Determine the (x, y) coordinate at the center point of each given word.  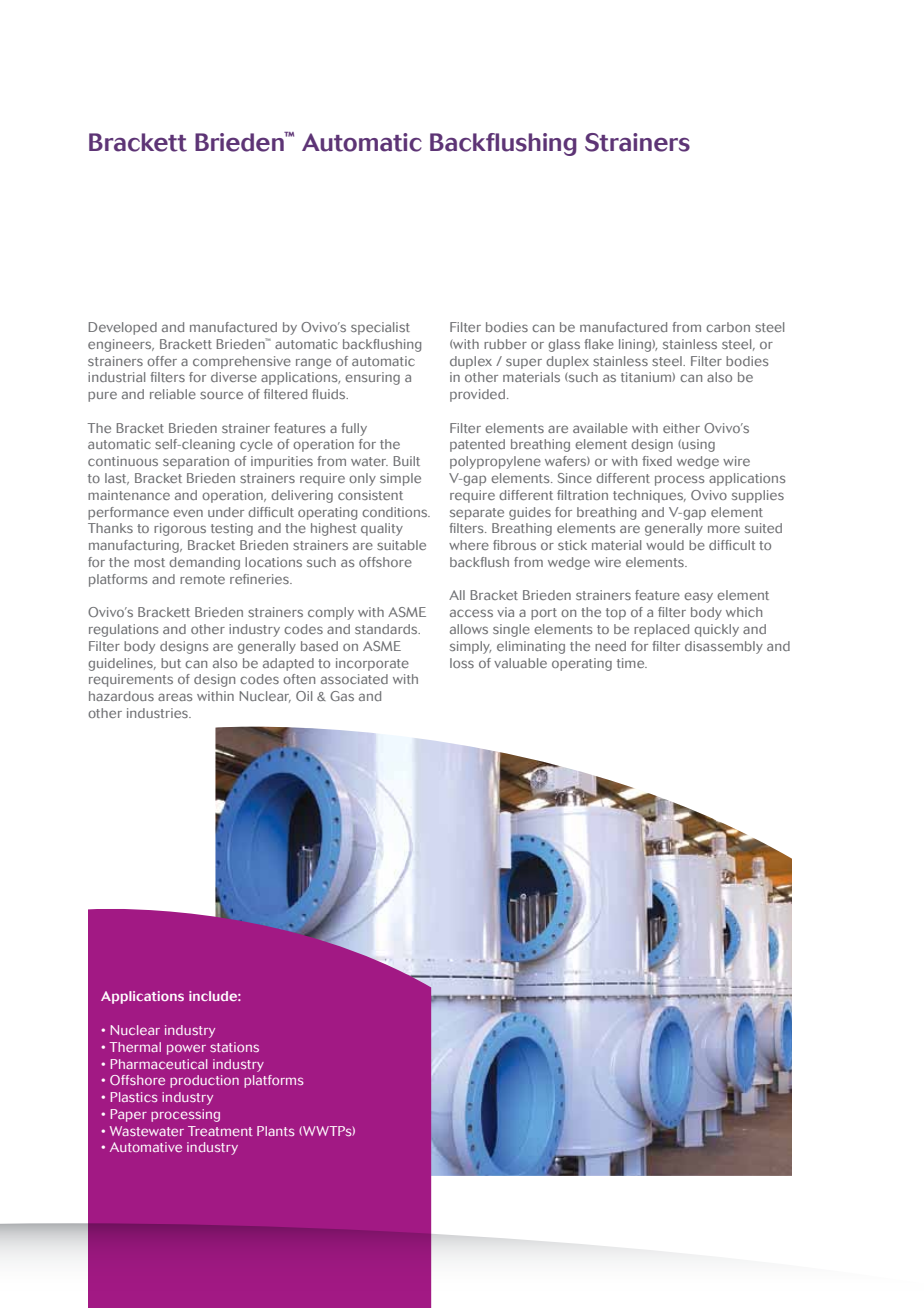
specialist (380, 328)
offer (162, 361)
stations (234, 1047)
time (632, 663)
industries (158, 713)
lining (636, 345)
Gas (342, 696)
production (204, 1081)
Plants (275, 1131)
